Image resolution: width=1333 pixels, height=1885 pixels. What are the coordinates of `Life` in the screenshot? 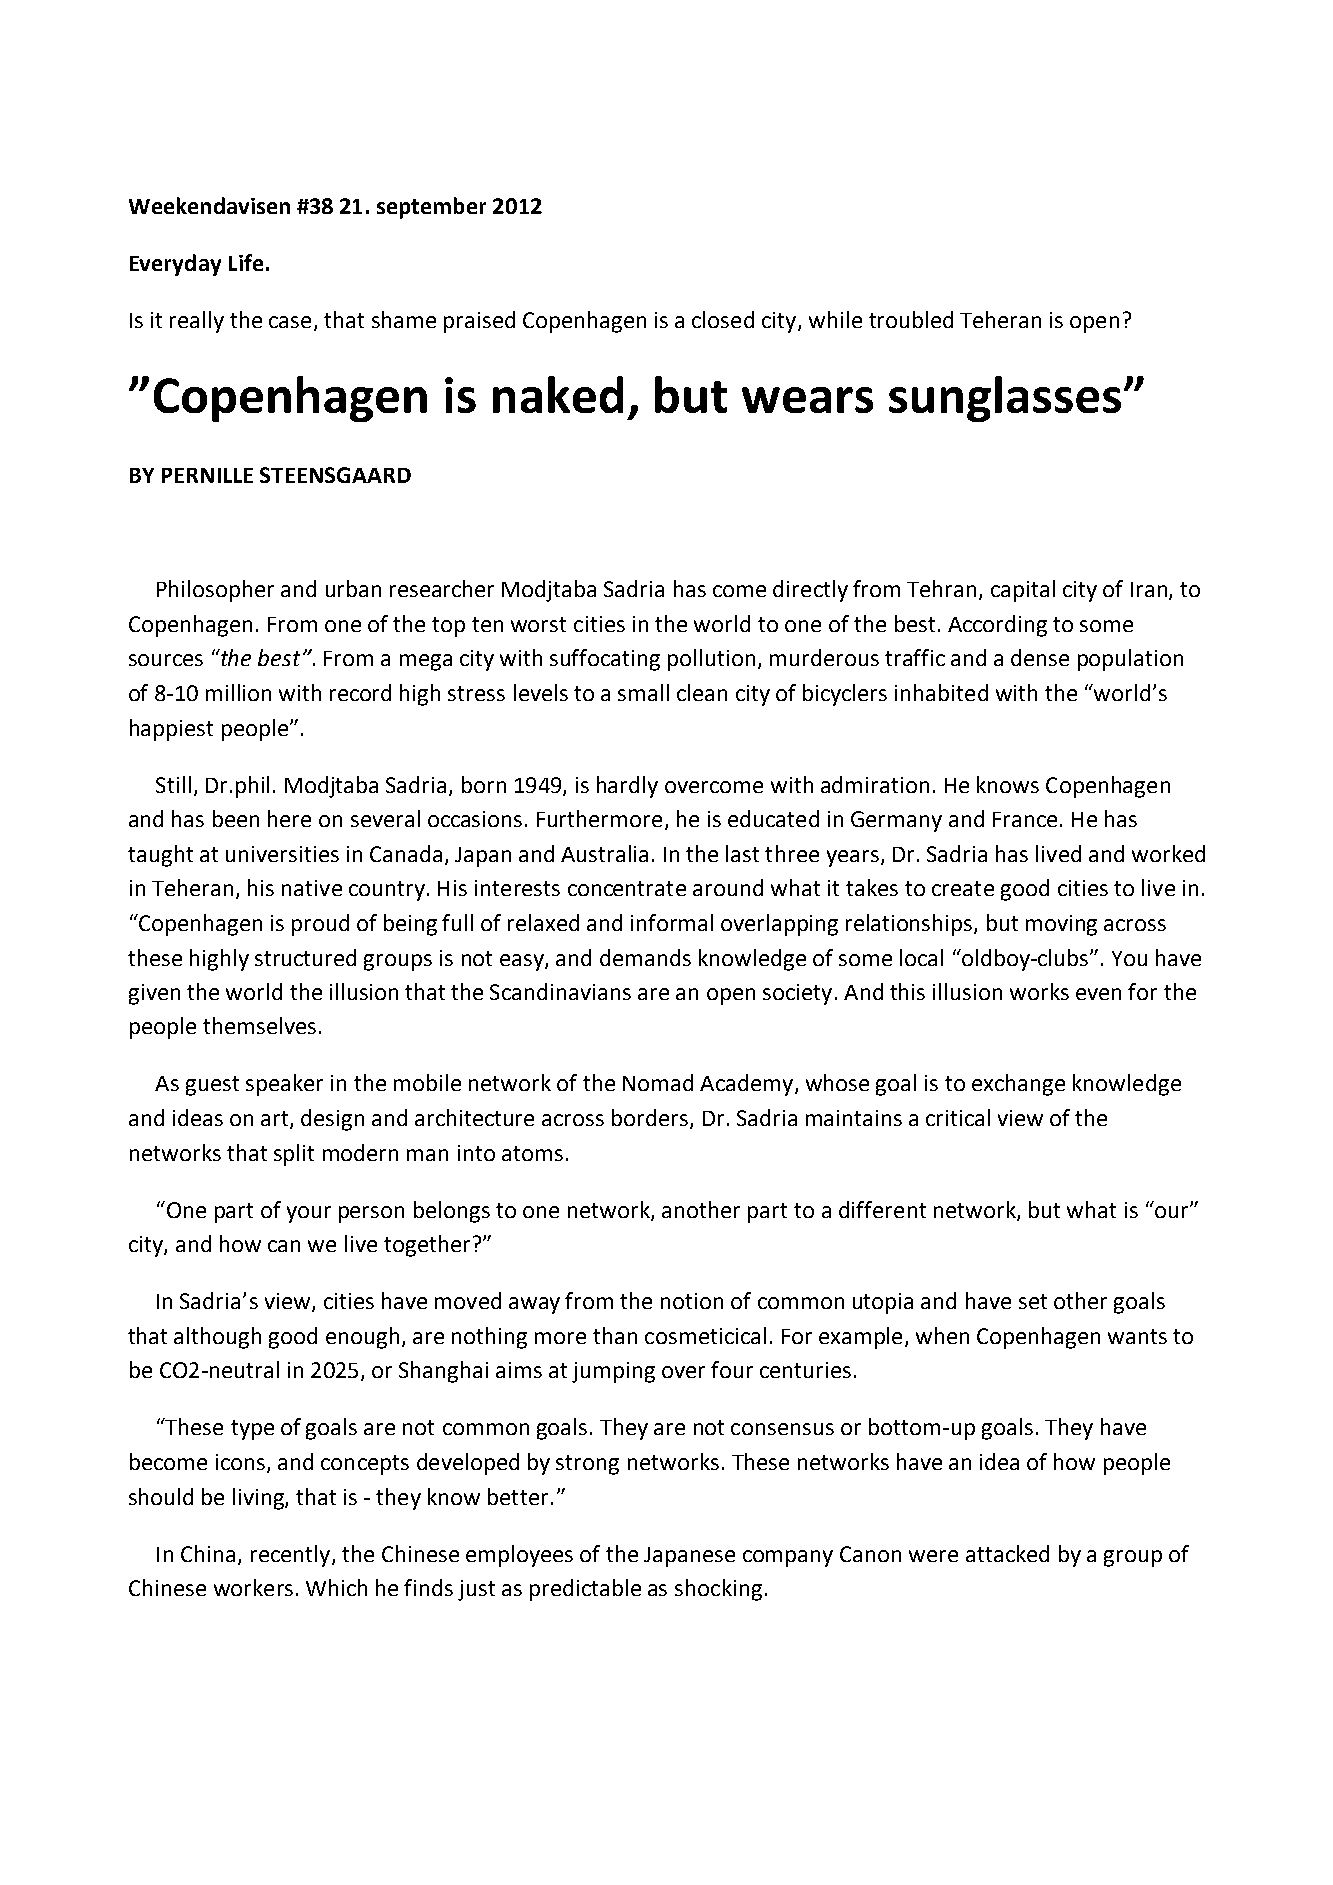 It's located at (246, 262).
